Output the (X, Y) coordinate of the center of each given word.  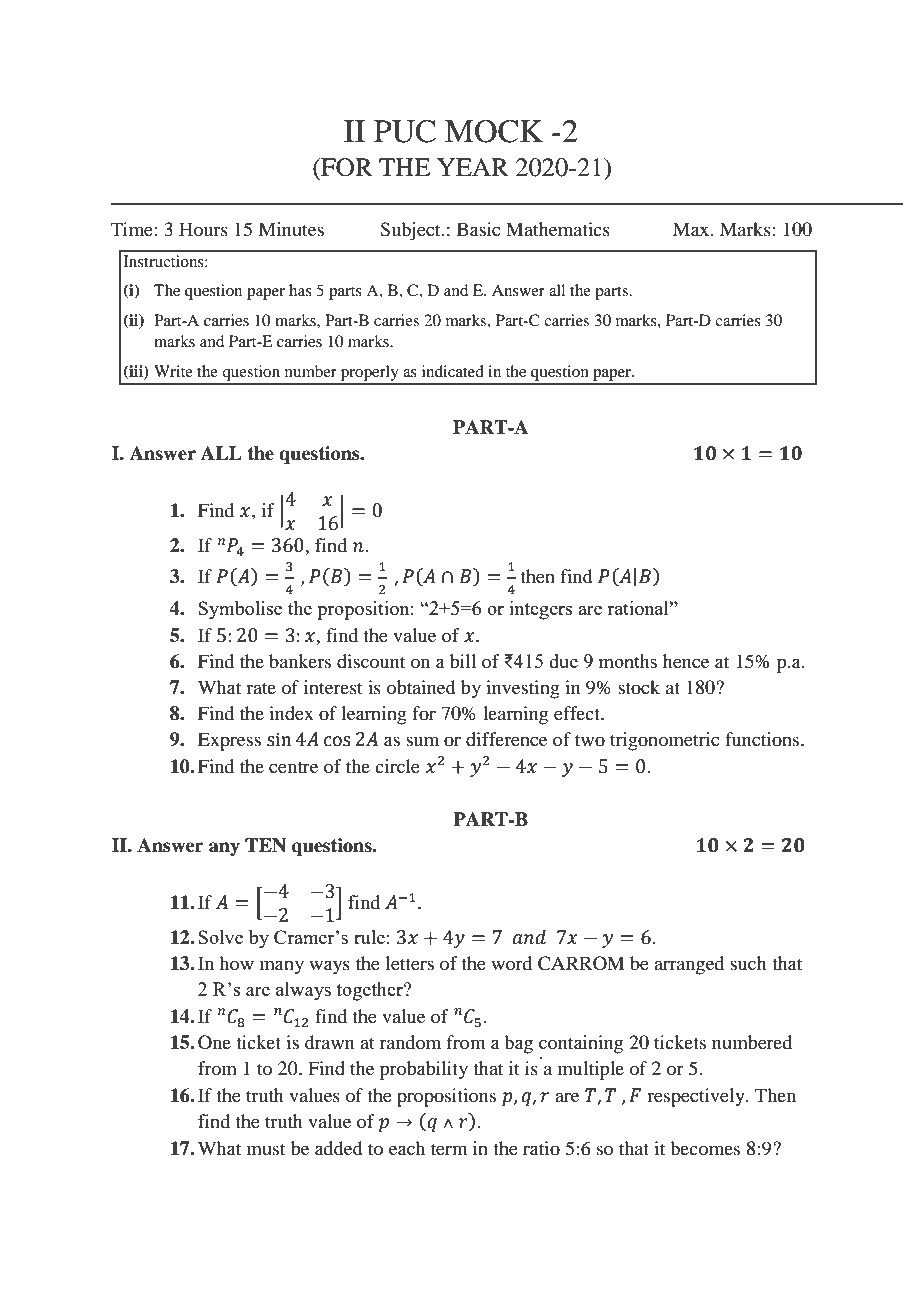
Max (692, 229)
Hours (203, 229)
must (266, 1149)
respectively (697, 1097)
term (449, 1149)
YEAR (473, 167)
